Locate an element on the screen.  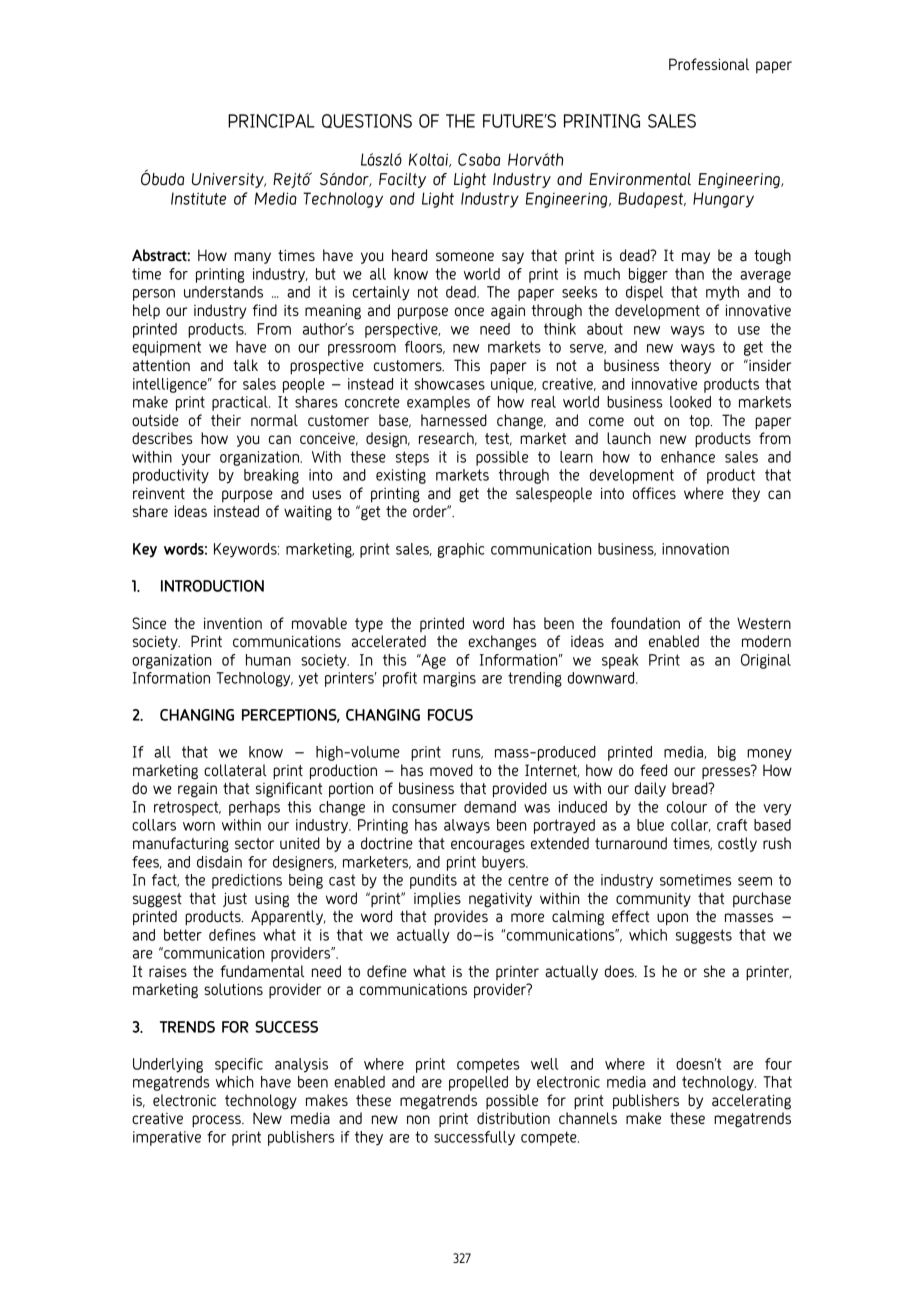
their is located at coordinates (226, 420).
